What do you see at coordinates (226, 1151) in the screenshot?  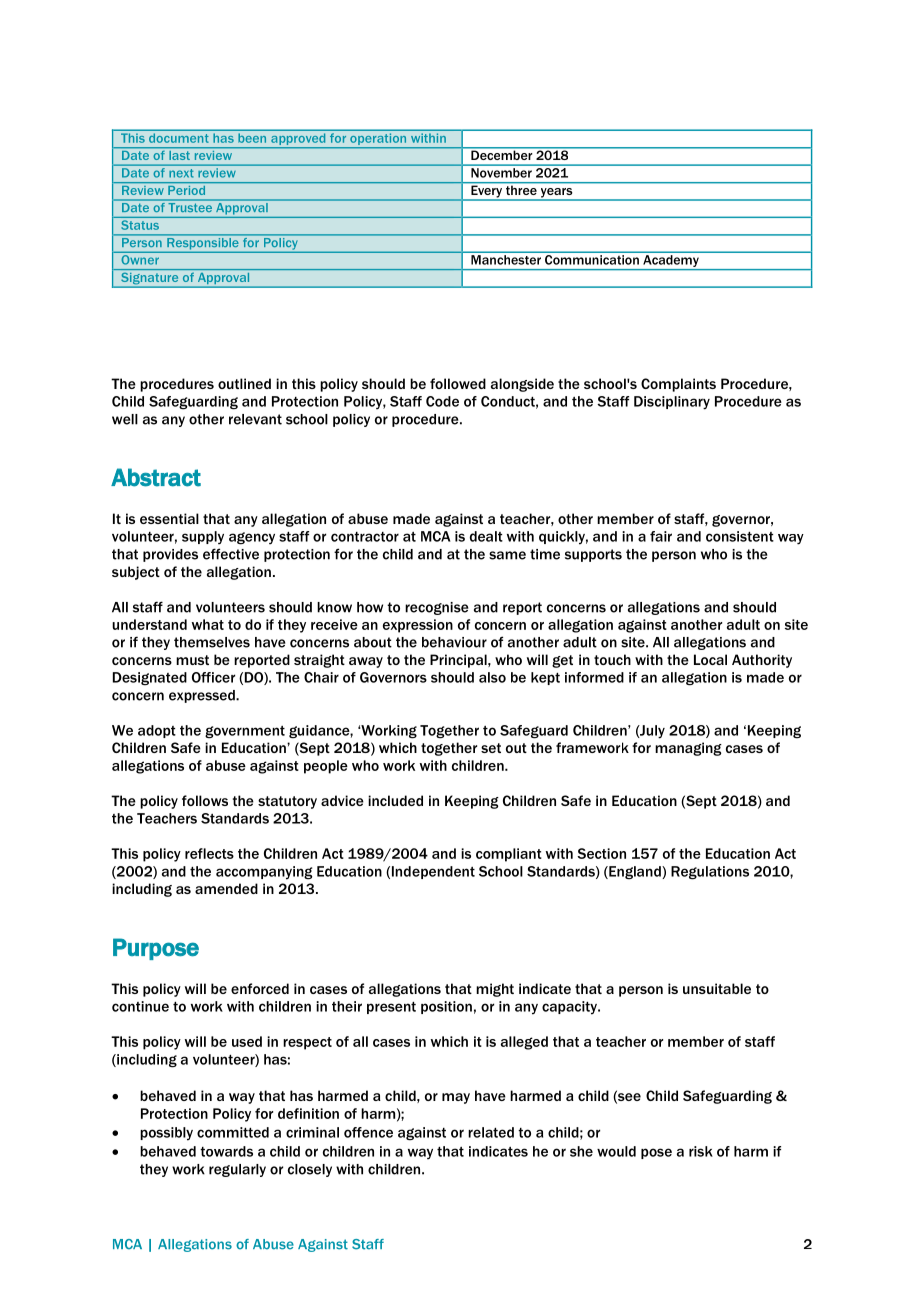 I see `towards` at bounding box center [226, 1151].
